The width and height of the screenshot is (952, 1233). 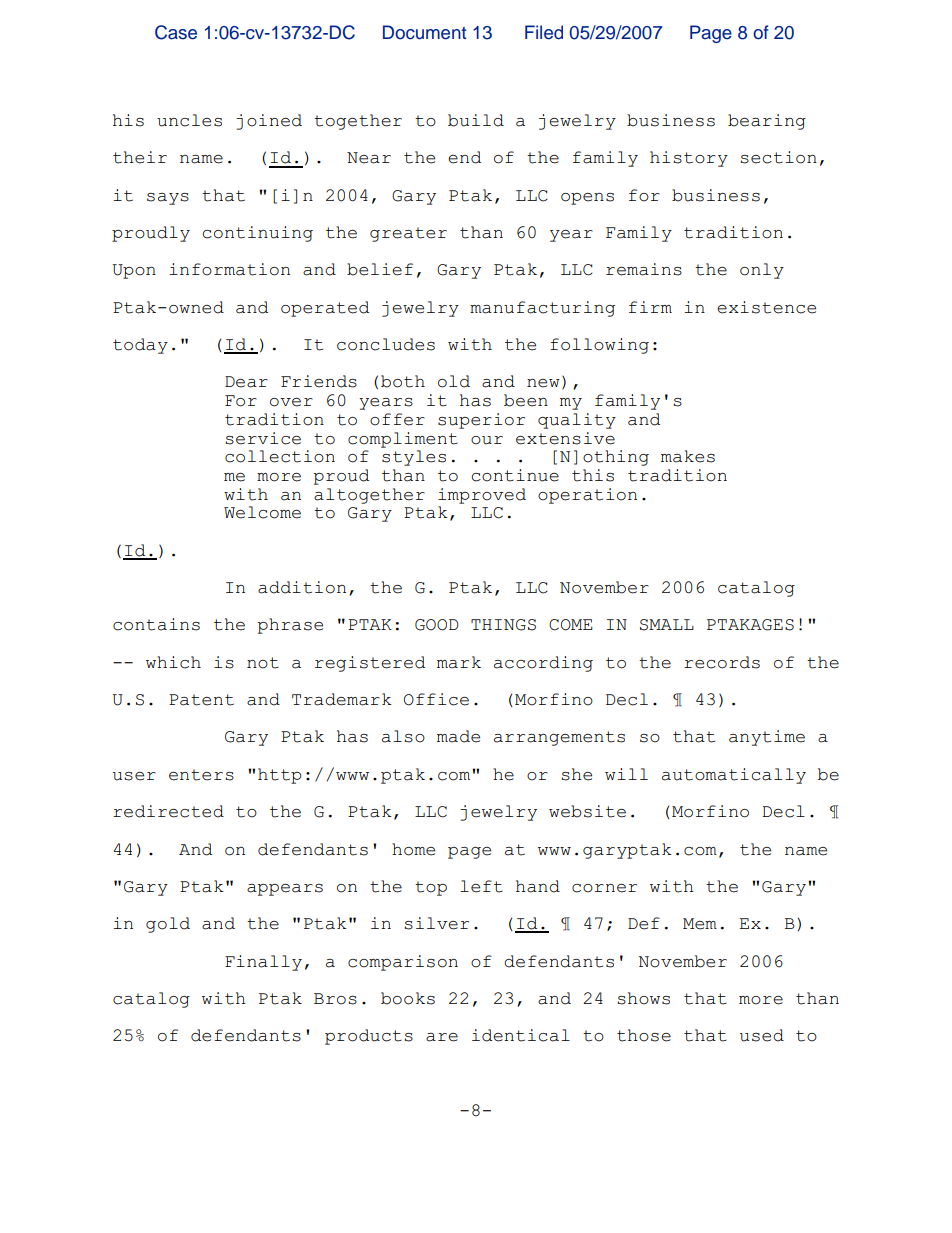 What do you see at coordinates (201, 775) in the screenshot?
I see `enters` at bounding box center [201, 775].
